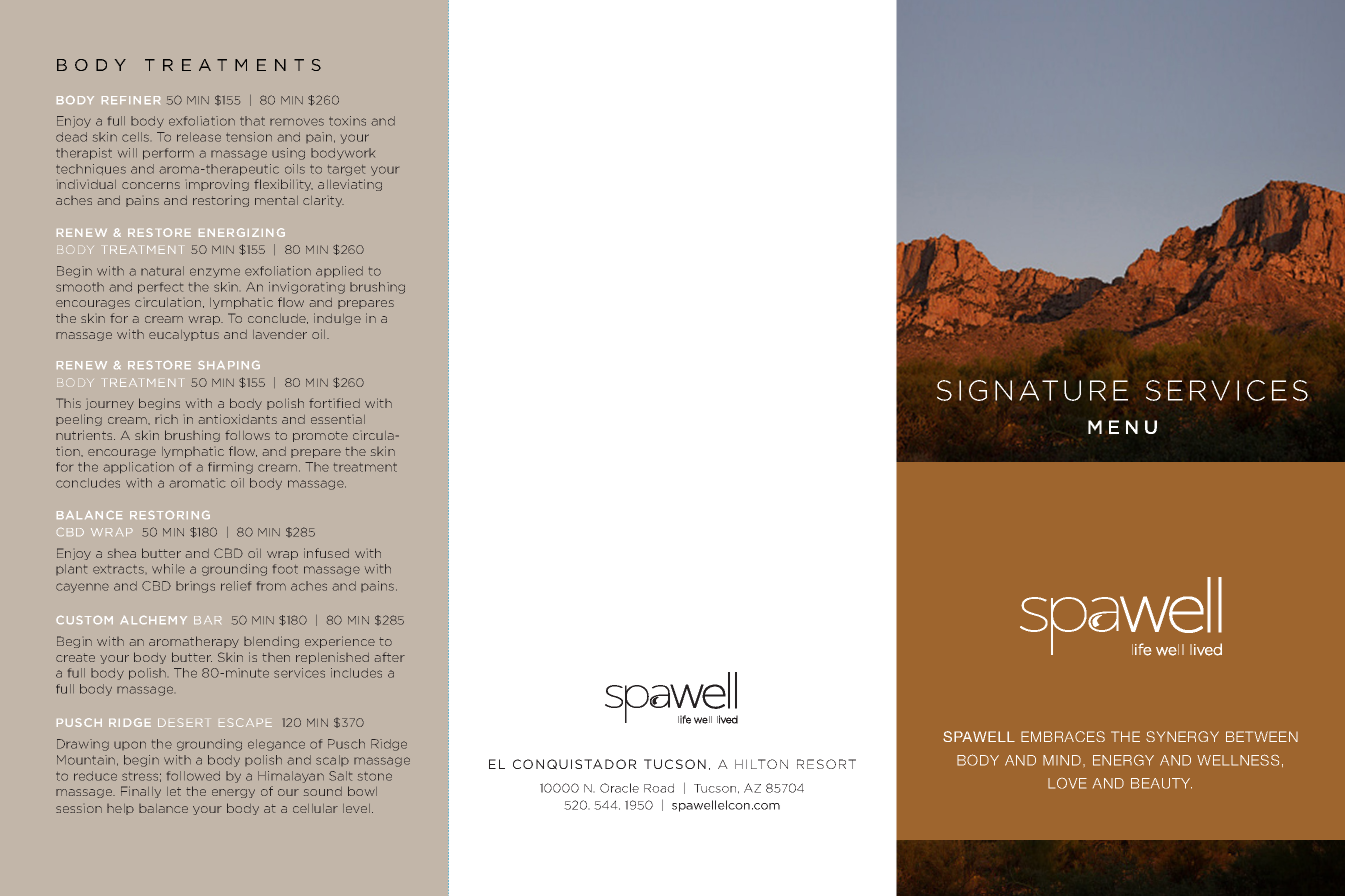  What do you see at coordinates (326, 553) in the image?
I see `infused` at bounding box center [326, 553].
